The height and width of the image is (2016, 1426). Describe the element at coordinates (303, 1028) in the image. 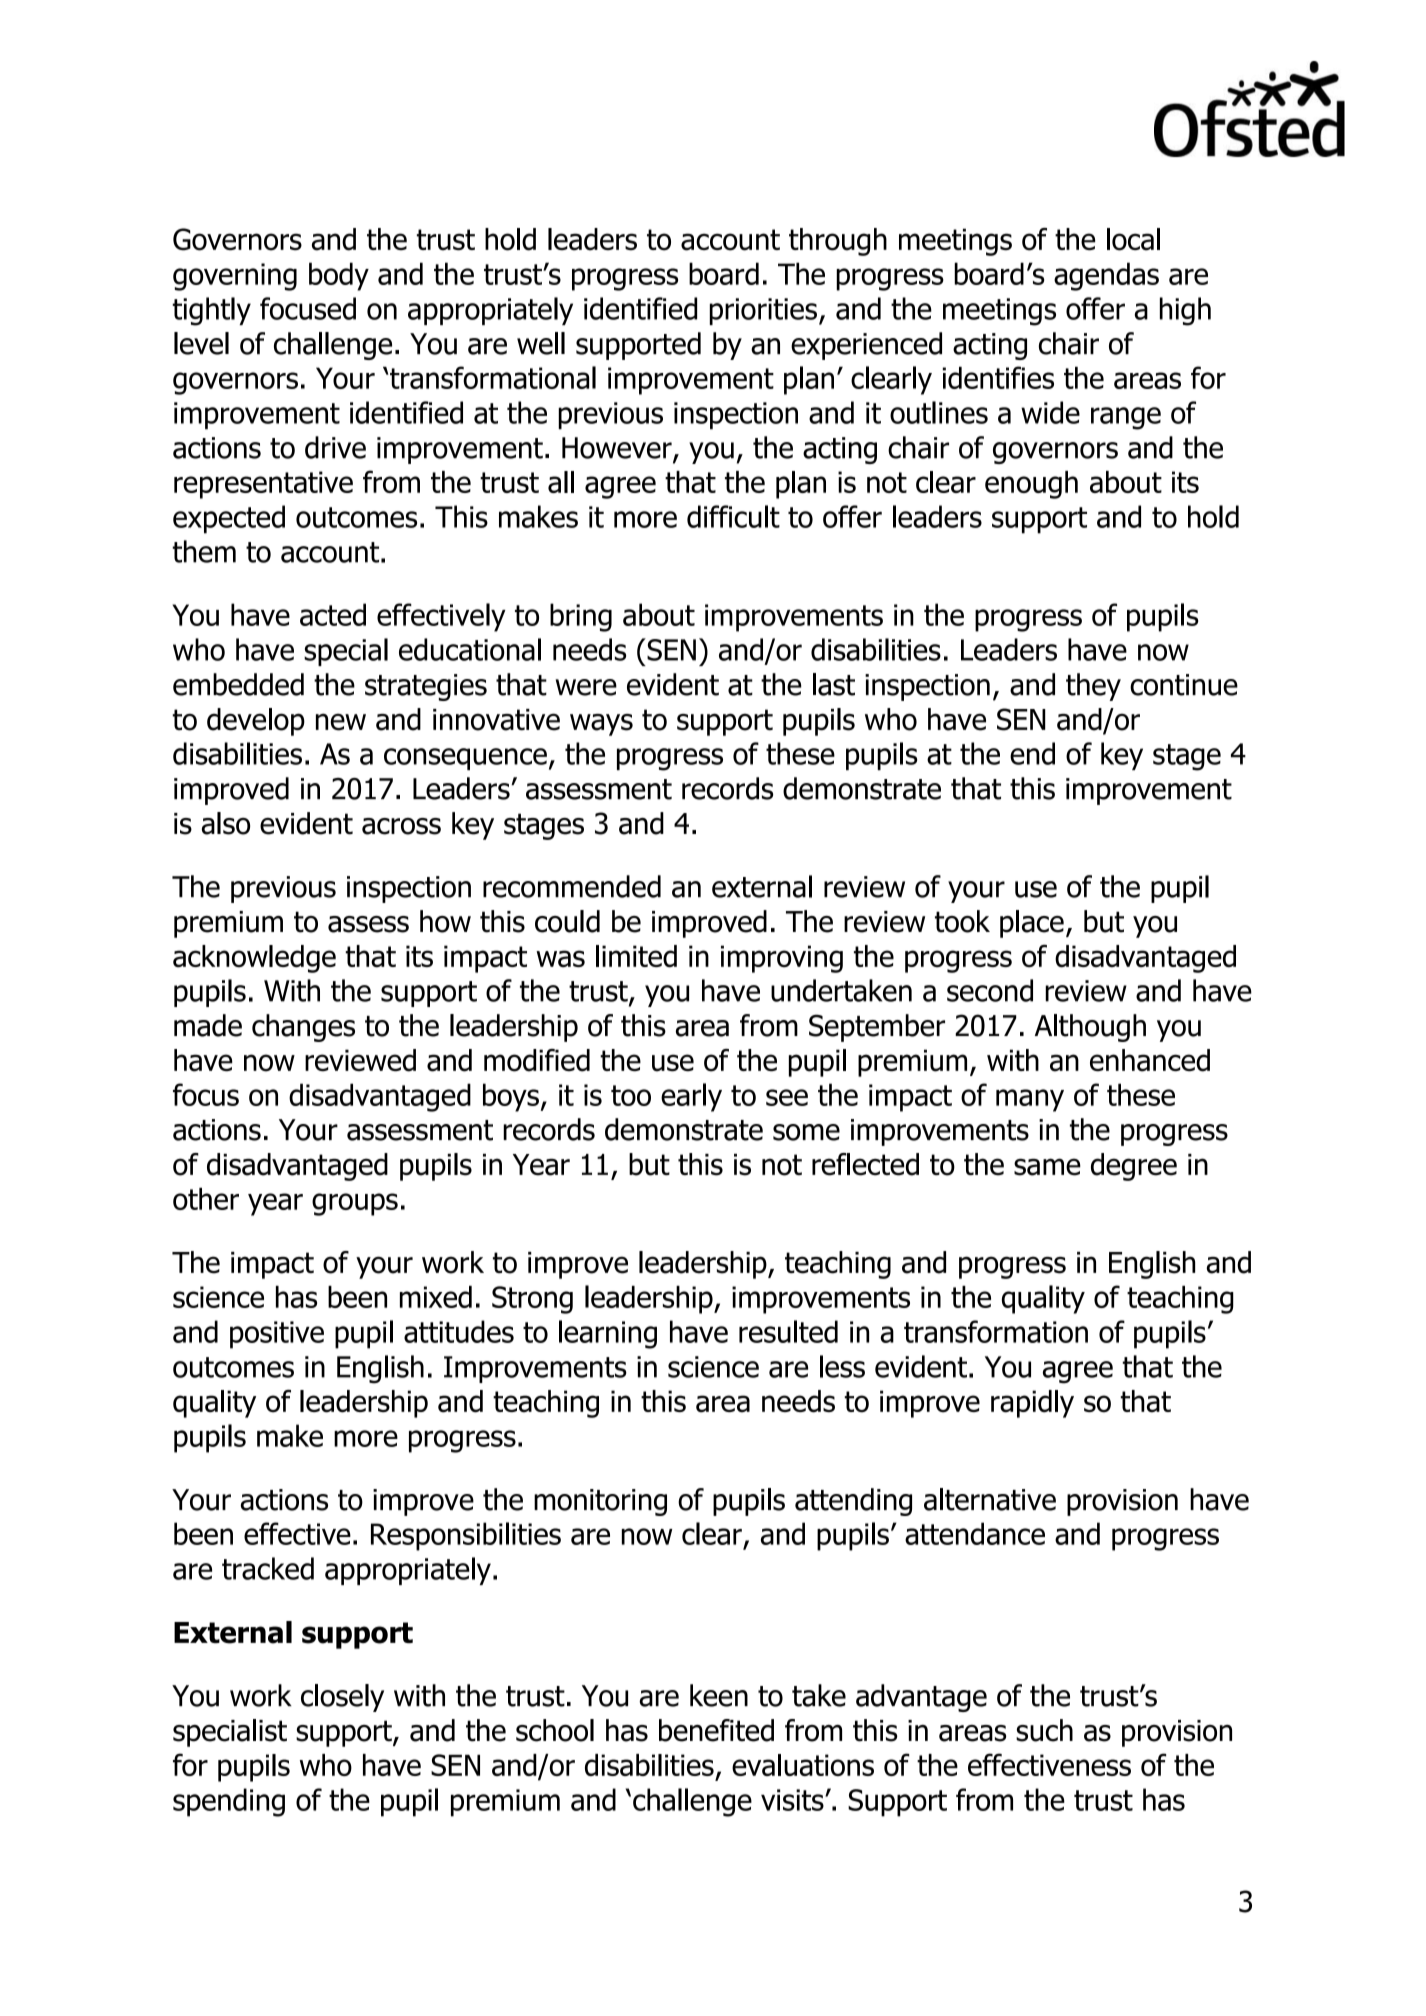

I see `changes` at that location.
